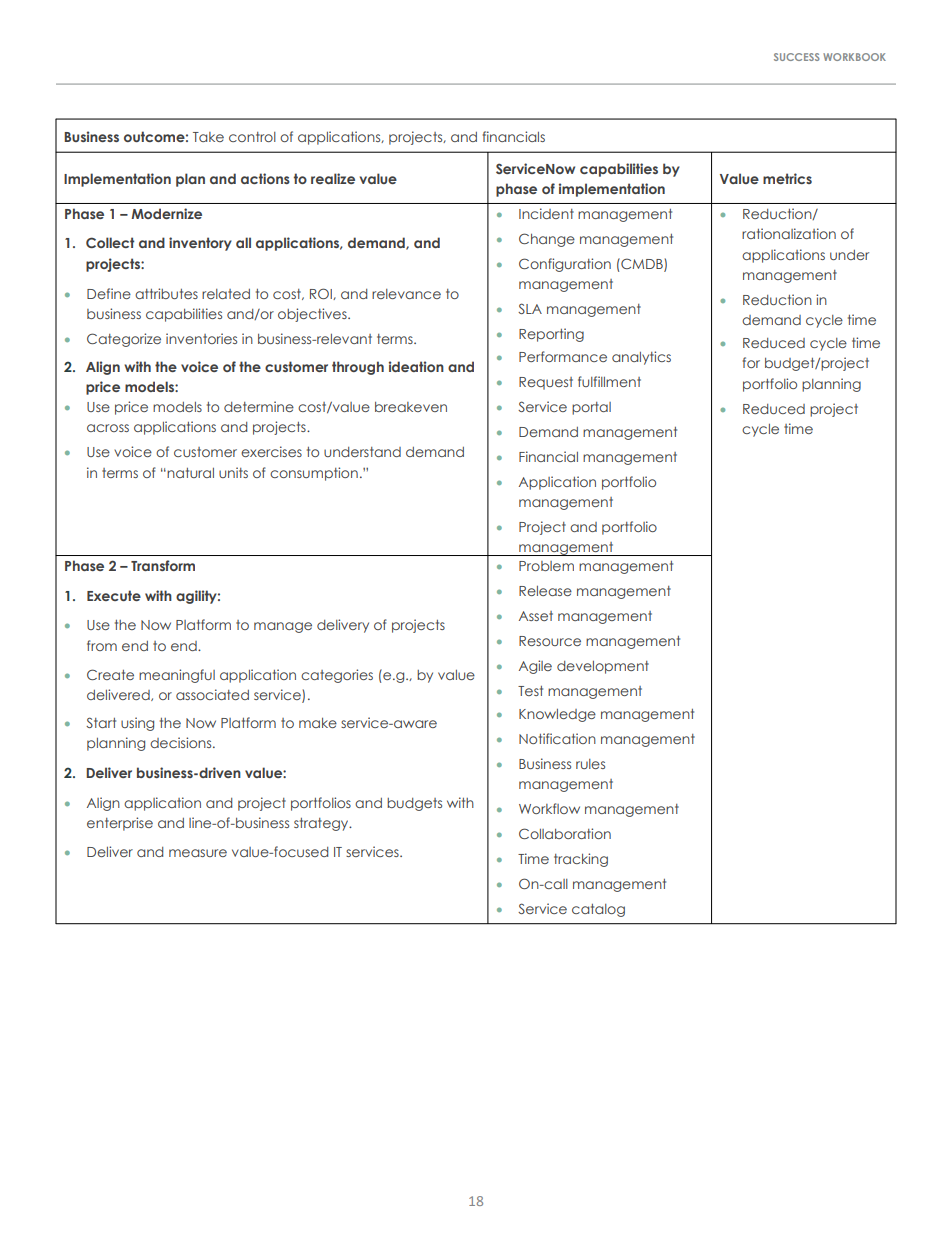  What do you see at coordinates (198, 853) in the page?
I see `measure` at bounding box center [198, 853].
